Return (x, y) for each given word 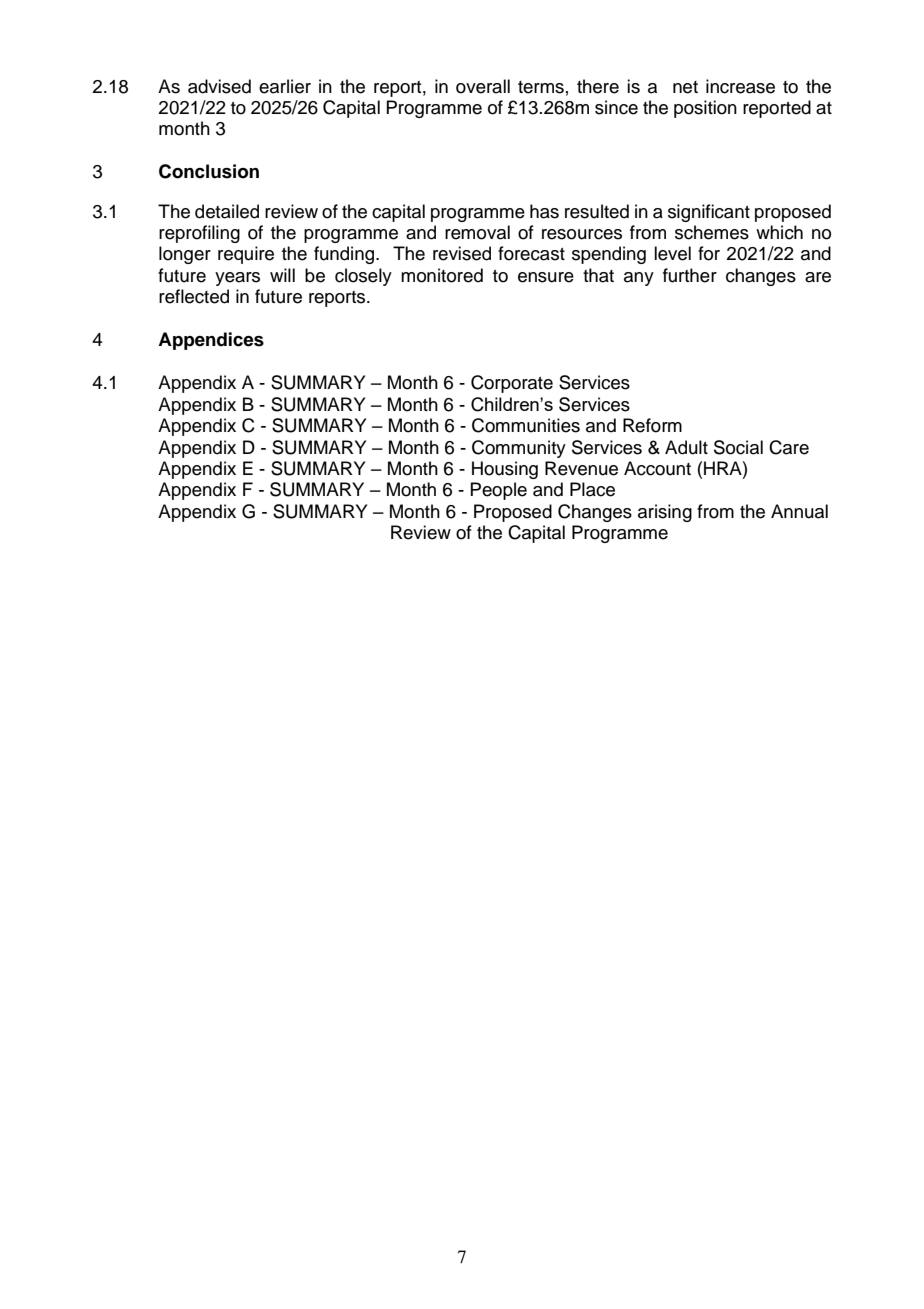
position (705, 109)
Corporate (512, 384)
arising (665, 513)
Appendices (211, 341)
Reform (652, 425)
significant (709, 213)
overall (483, 86)
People (498, 491)
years (237, 279)
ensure (546, 277)
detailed (227, 211)
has (544, 211)
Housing (505, 470)
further (690, 275)
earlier (285, 86)
